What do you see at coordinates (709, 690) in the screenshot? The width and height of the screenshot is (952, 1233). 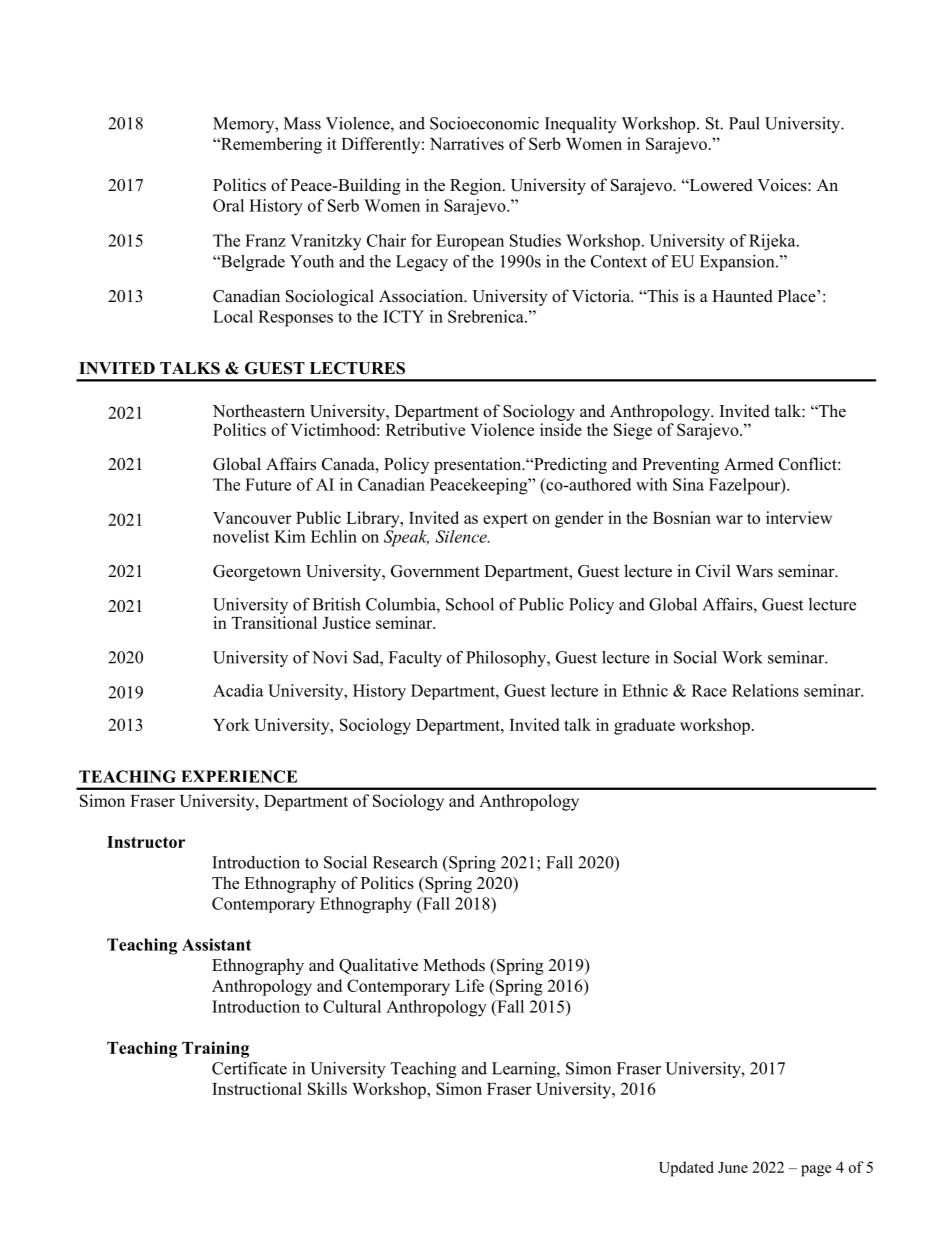 I see `Race` at bounding box center [709, 690].
